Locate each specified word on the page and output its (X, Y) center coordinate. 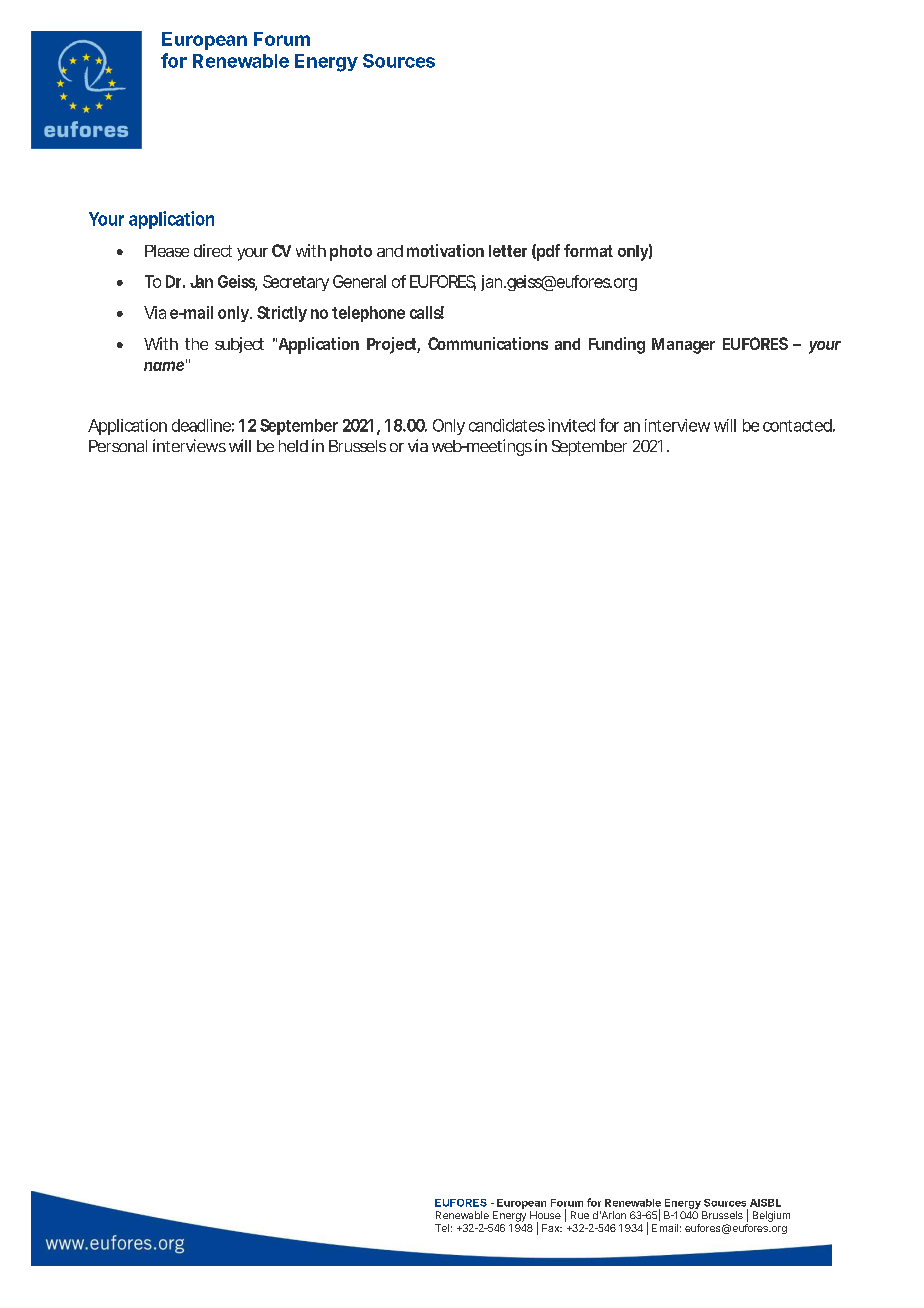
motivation (445, 250)
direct (213, 250)
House (545, 1215)
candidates (507, 425)
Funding (617, 345)
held (293, 446)
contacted (797, 425)
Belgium (771, 1216)
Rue (580, 1215)
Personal (118, 446)
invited (571, 425)
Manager (683, 346)
